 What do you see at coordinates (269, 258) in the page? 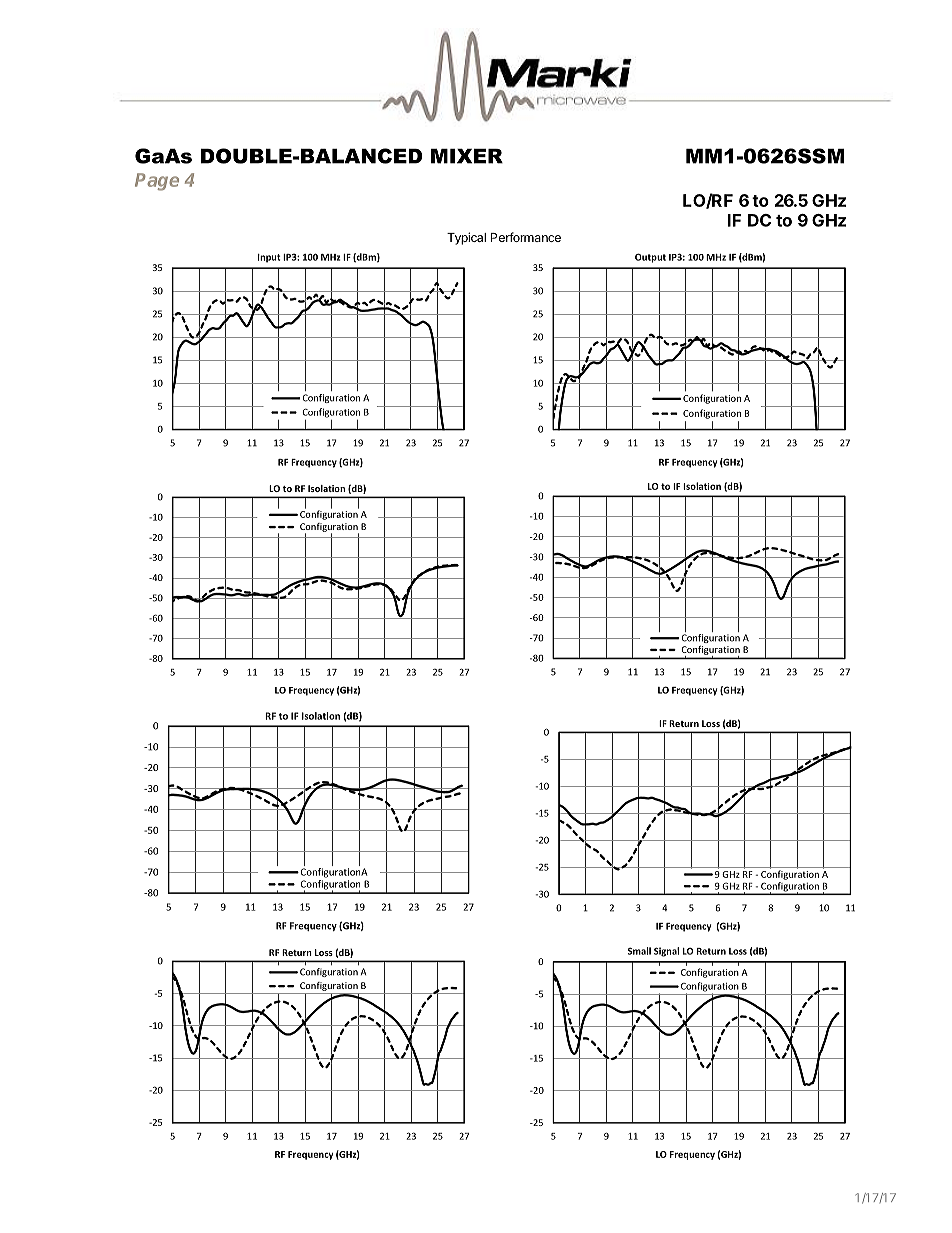
I see `Input` at bounding box center [269, 258].
